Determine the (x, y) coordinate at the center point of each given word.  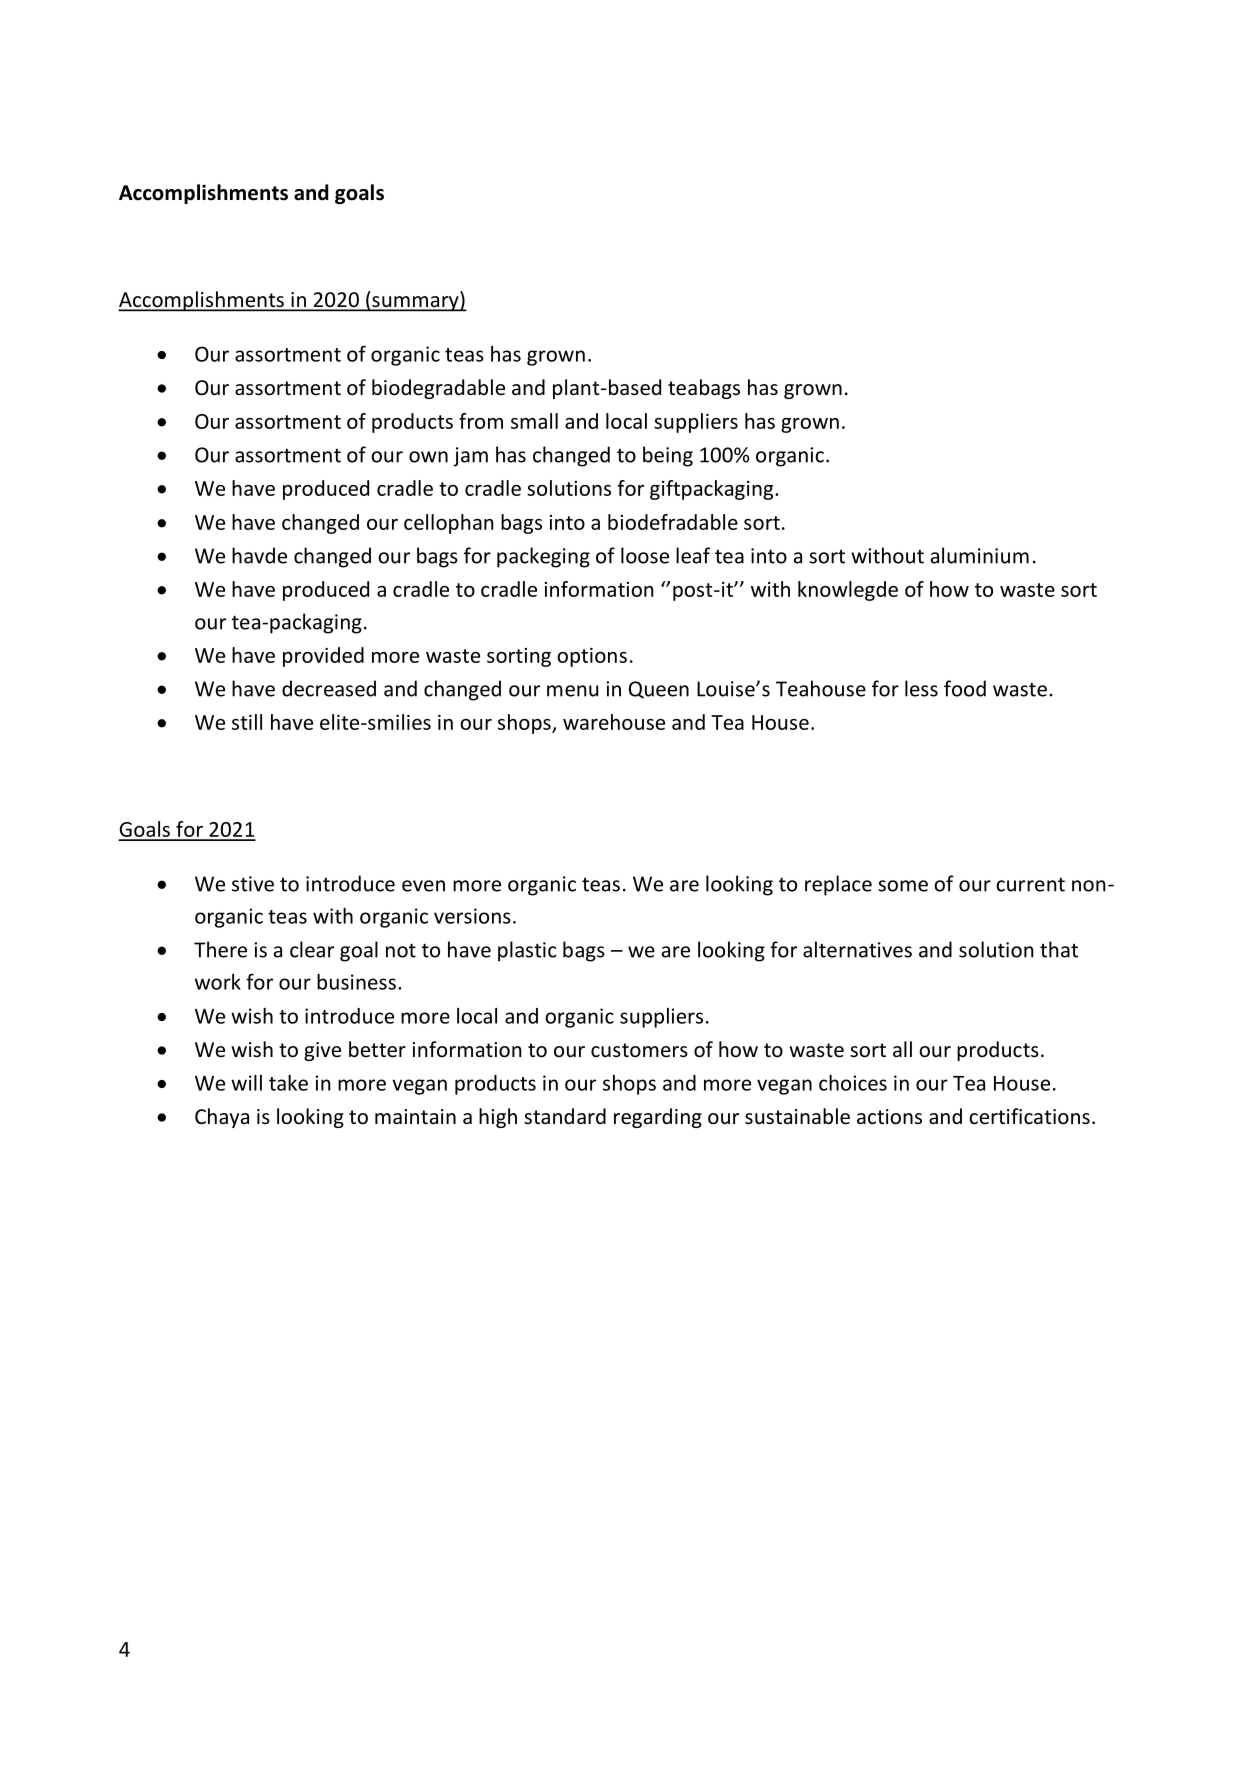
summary (415, 304)
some (903, 886)
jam (470, 457)
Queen (659, 690)
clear (312, 949)
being (668, 456)
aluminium (980, 555)
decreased (329, 688)
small (534, 421)
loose (645, 555)
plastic (527, 951)
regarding (658, 1118)
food (965, 688)
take (288, 1083)
